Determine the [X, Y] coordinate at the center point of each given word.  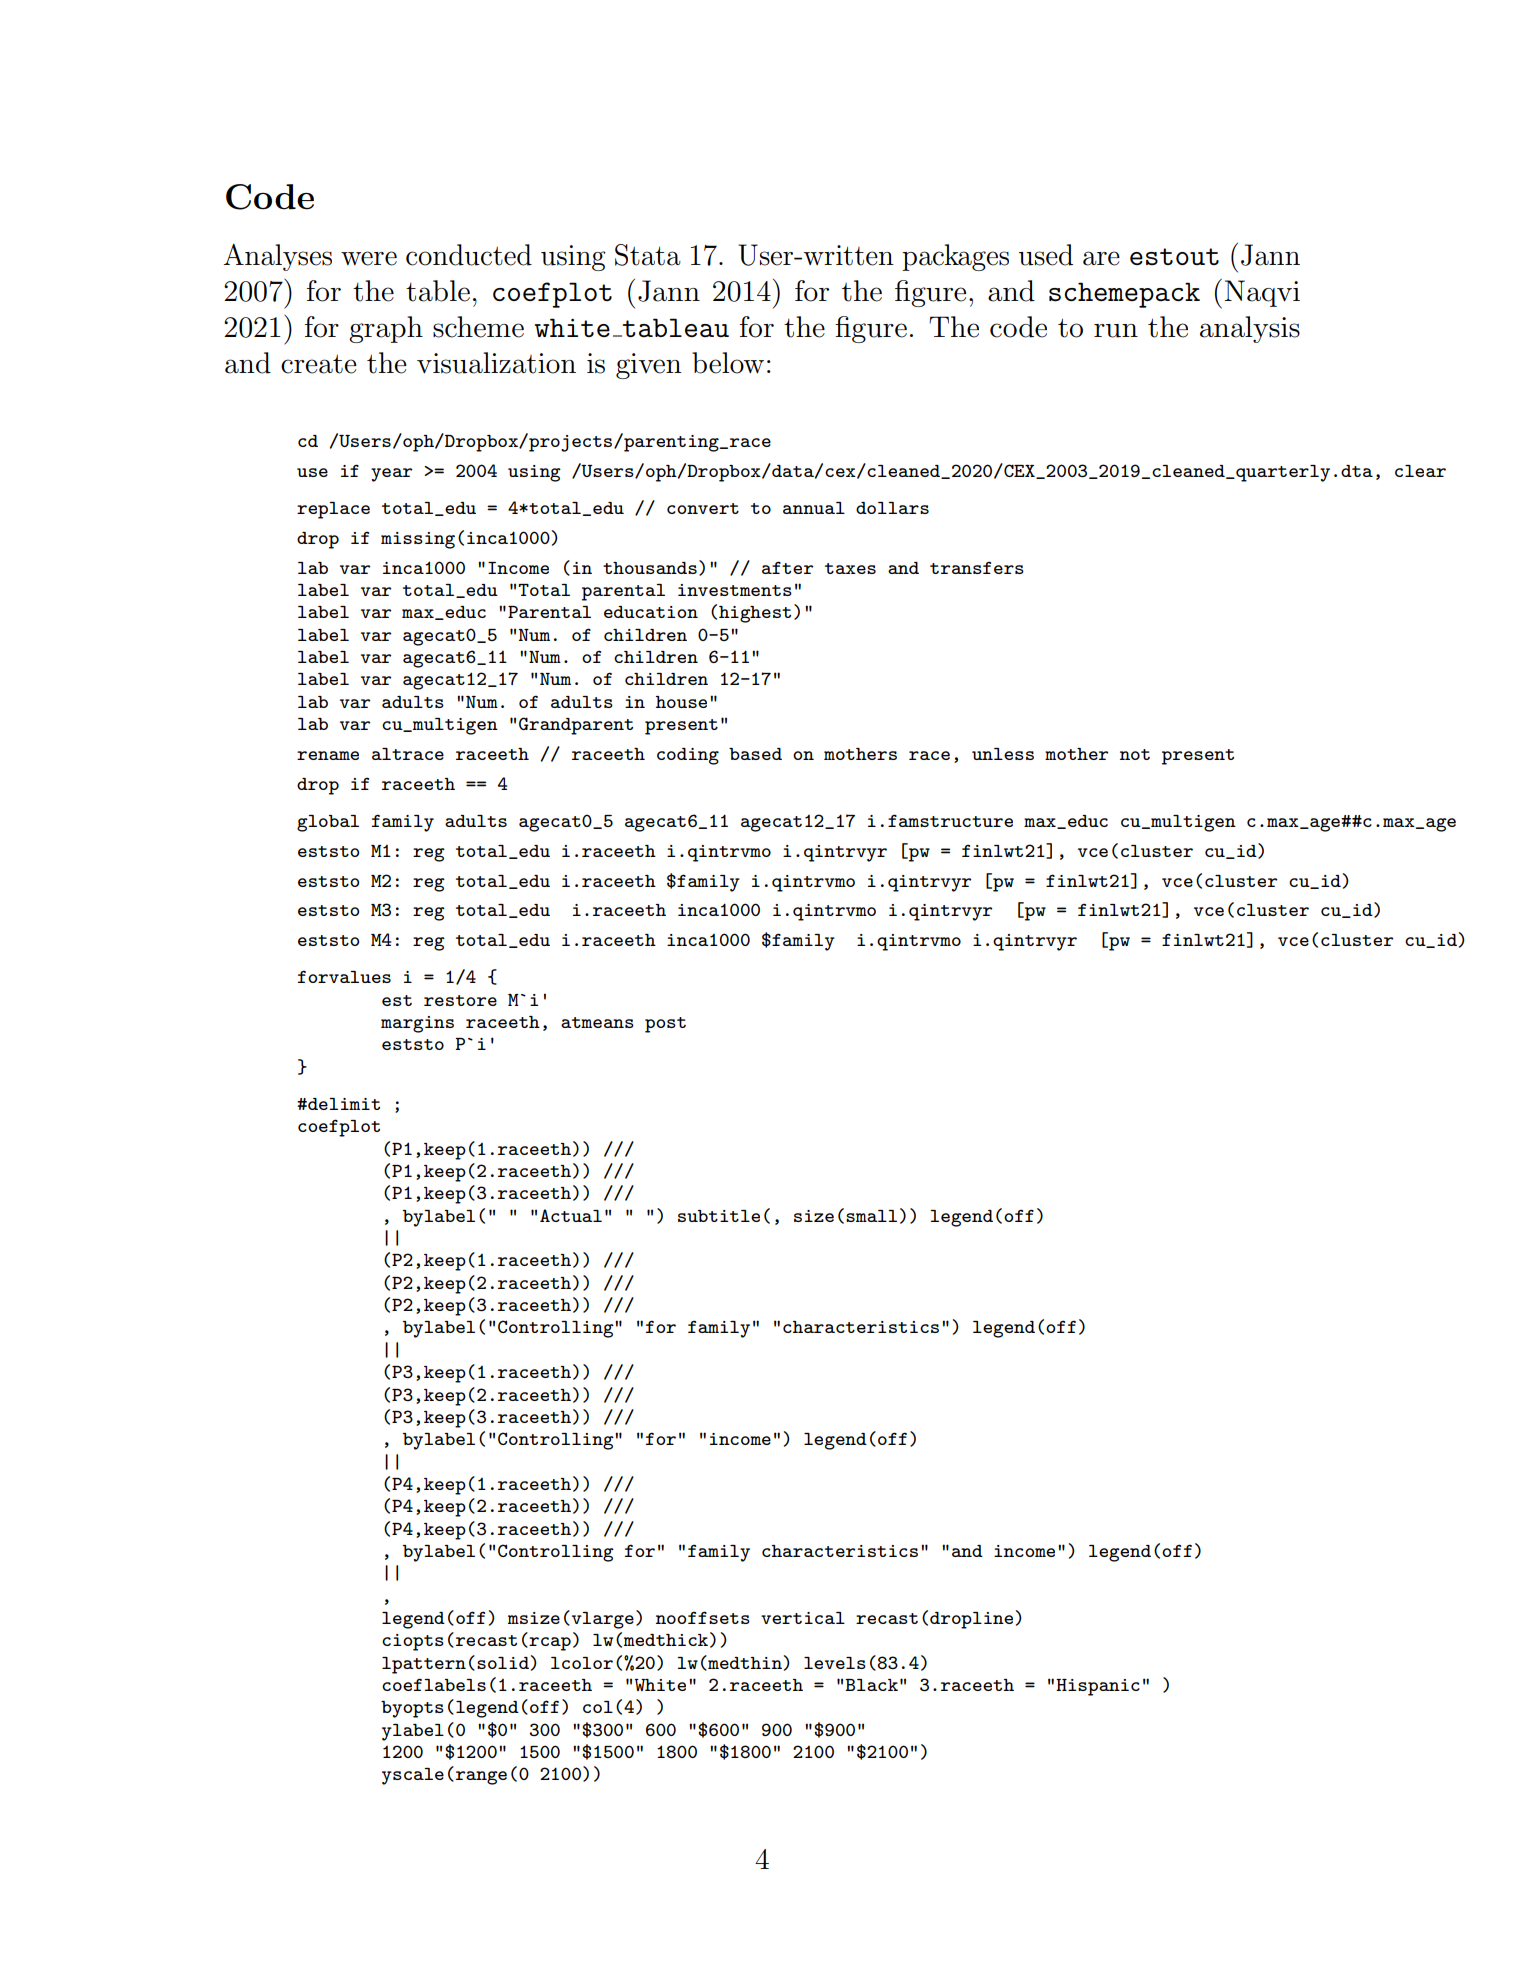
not [1135, 754]
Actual [571, 1215]
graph [386, 329]
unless [1003, 754]
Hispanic [1098, 1687]
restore [460, 1000]
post [665, 1025]
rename [328, 755]
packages [955, 257]
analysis [1250, 329]
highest [755, 614]
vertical [803, 1618]
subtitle [719, 1216]
